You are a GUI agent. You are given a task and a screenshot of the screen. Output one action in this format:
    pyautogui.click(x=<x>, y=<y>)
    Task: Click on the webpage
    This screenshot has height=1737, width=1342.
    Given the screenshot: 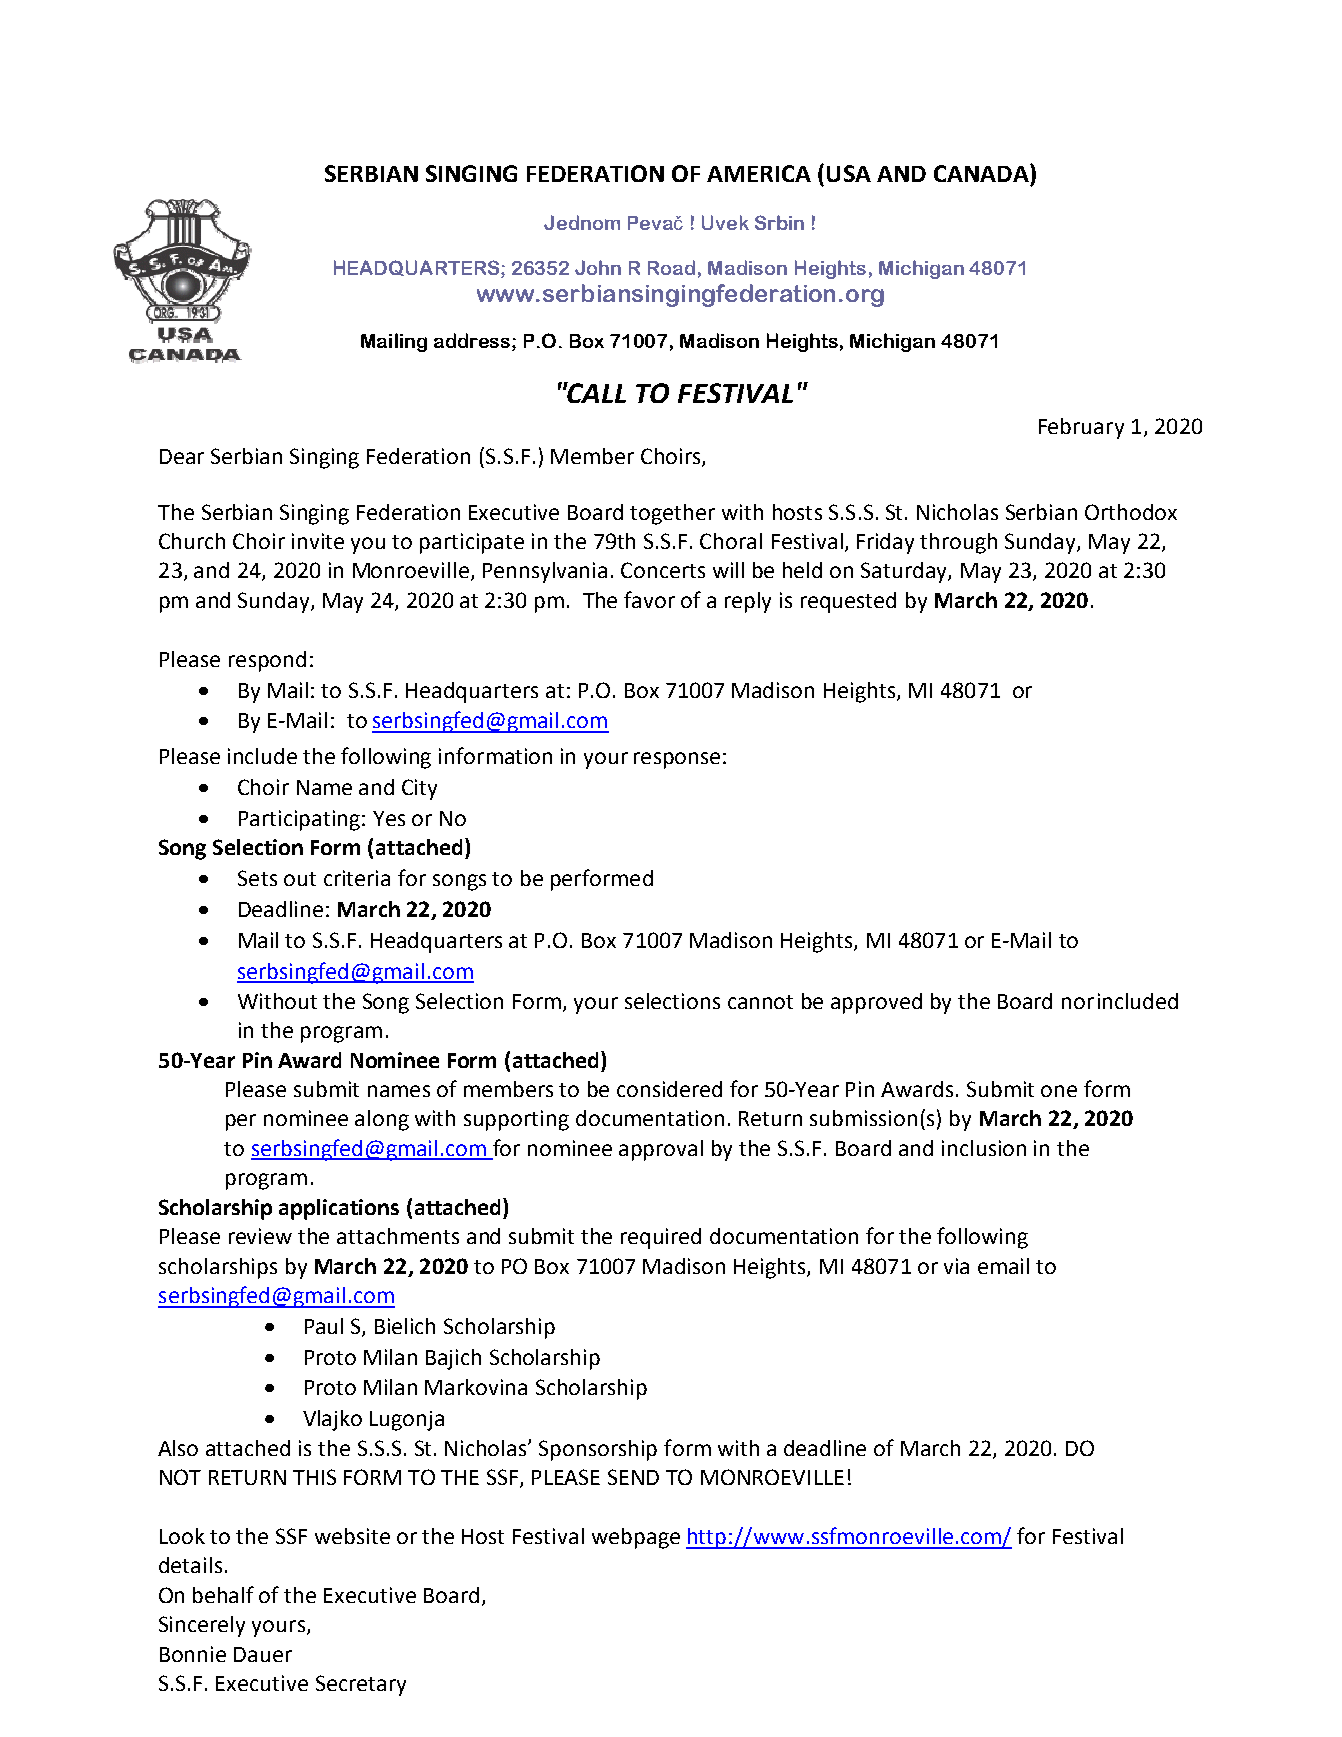 What is the action you would take?
    pyautogui.click(x=636, y=1538)
